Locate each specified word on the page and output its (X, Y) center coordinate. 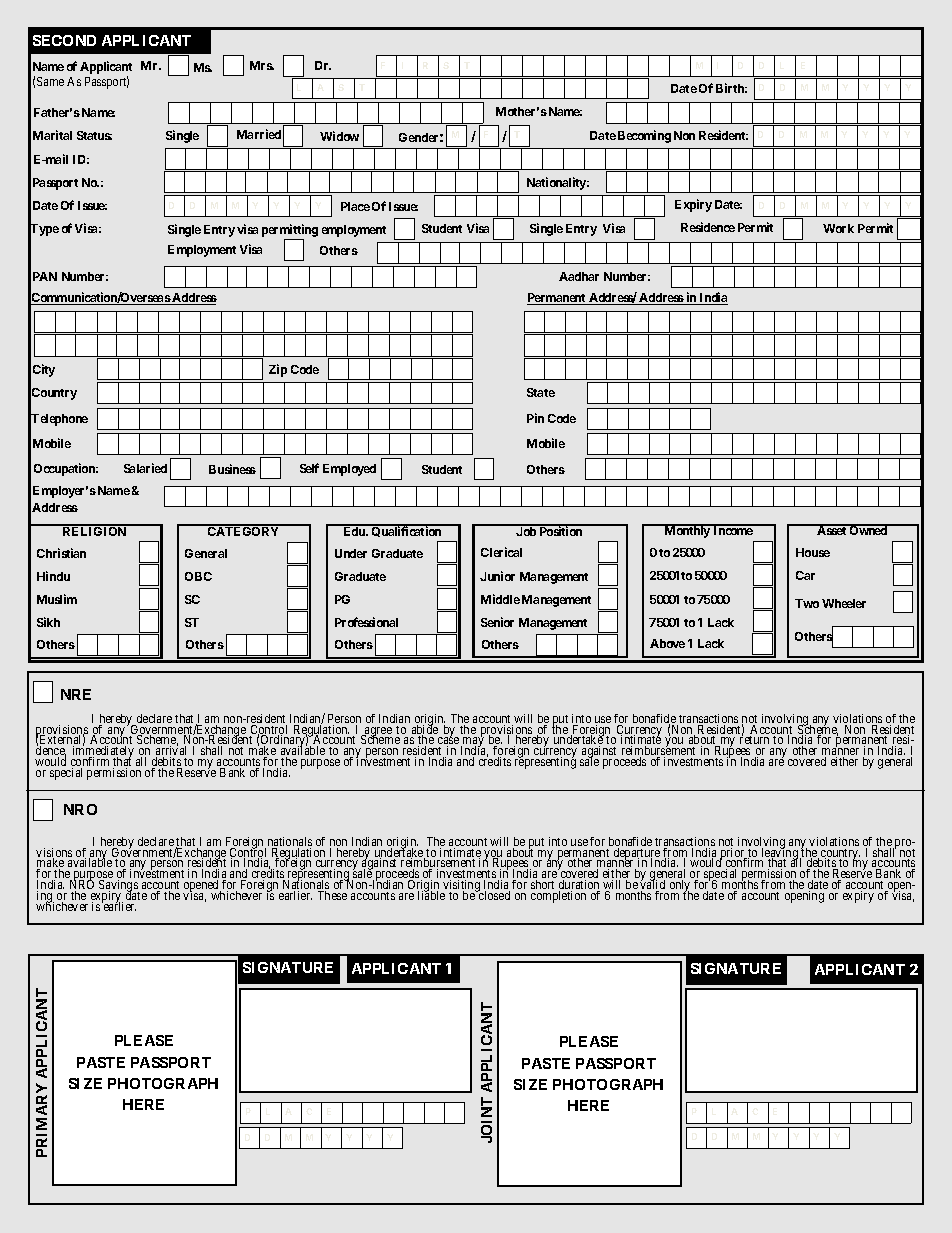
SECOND (64, 40)
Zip (278, 370)
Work (838, 228)
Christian (61, 553)
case (448, 742)
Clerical (501, 552)
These (332, 895)
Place (355, 206)
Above (667, 643)
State (541, 392)
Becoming (644, 136)
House (813, 552)
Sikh (48, 622)
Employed (349, 470)
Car (805, 575)
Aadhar (579, 276)
